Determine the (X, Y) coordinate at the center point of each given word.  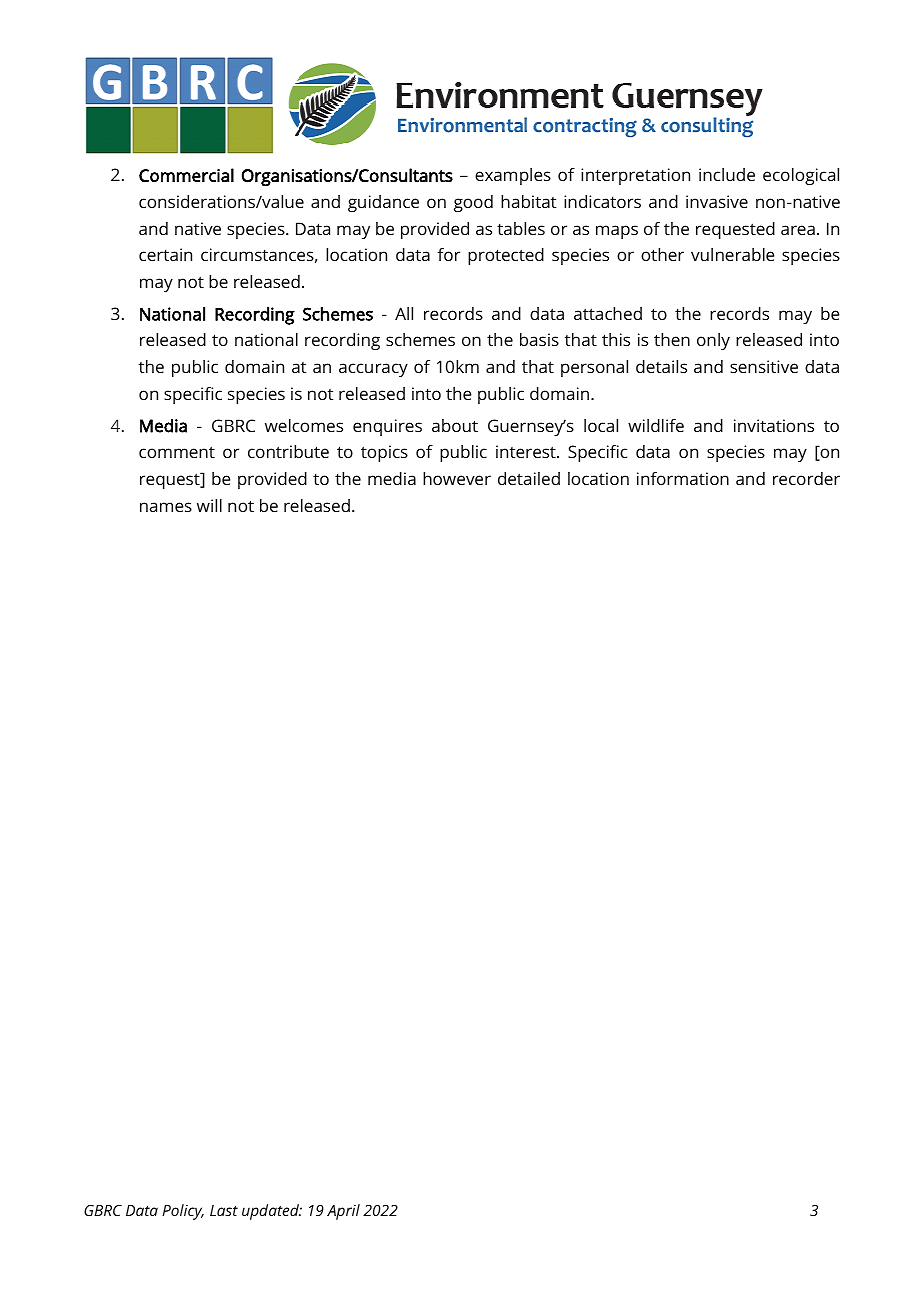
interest (527, 451)
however (457, 478)
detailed (529, 478)
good (473, 203)
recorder (806, 478)
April (343, 1212)
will (209, 505)
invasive (717, 201)
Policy (183, 1212)
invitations (774, 425)
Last (224, 1210)
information (683, 478)
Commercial (186, 175)
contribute (288, 451)
